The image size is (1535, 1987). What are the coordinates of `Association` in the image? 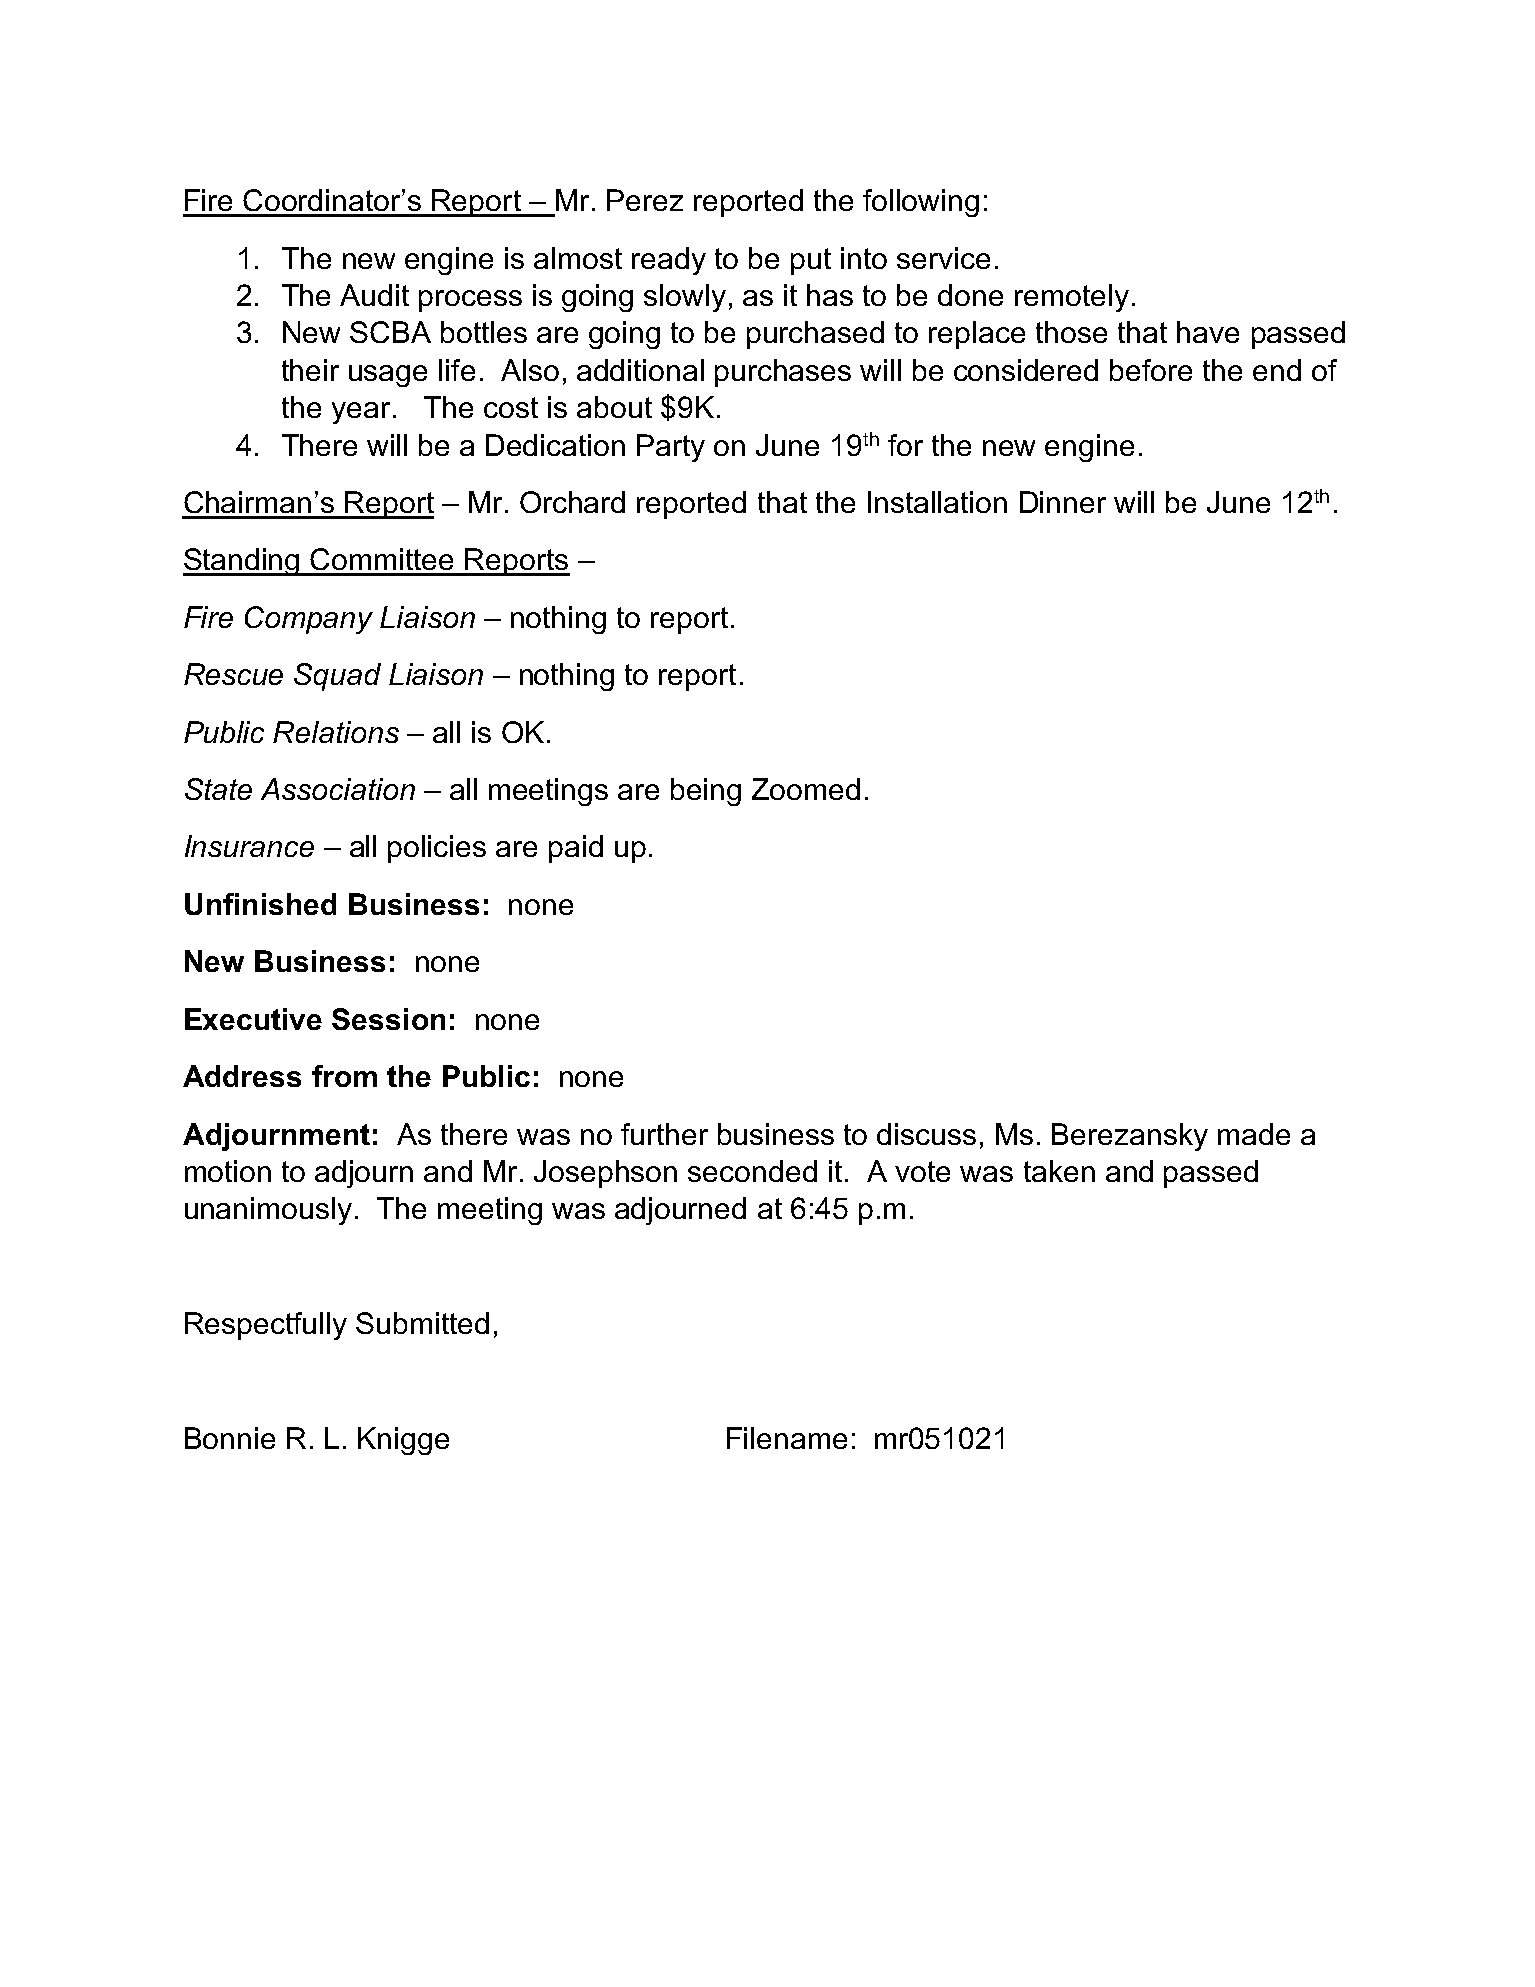 It's located at (338, 789).
